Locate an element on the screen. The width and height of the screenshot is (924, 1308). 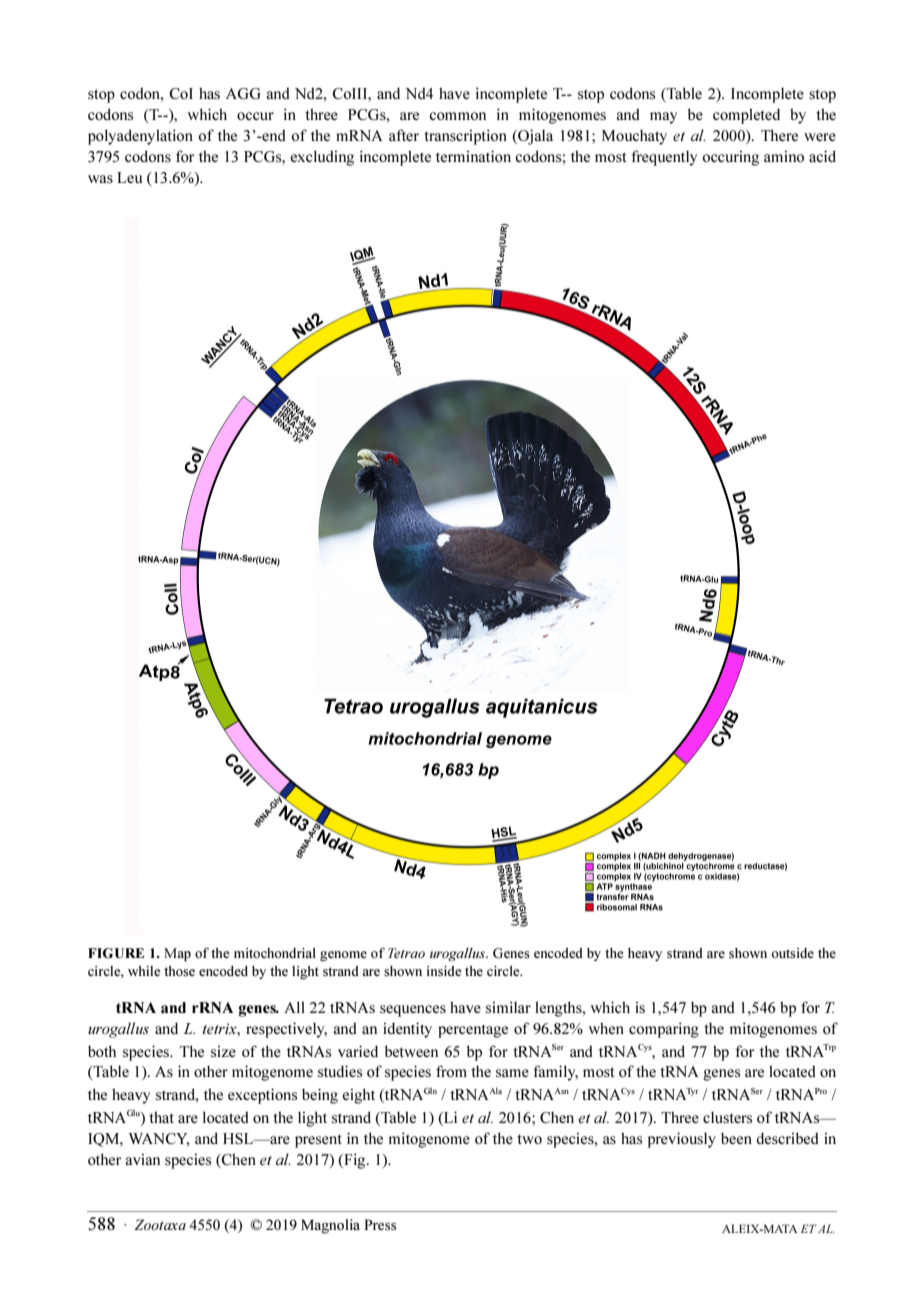
polyadenylation is located at coordinates (140, 137).
